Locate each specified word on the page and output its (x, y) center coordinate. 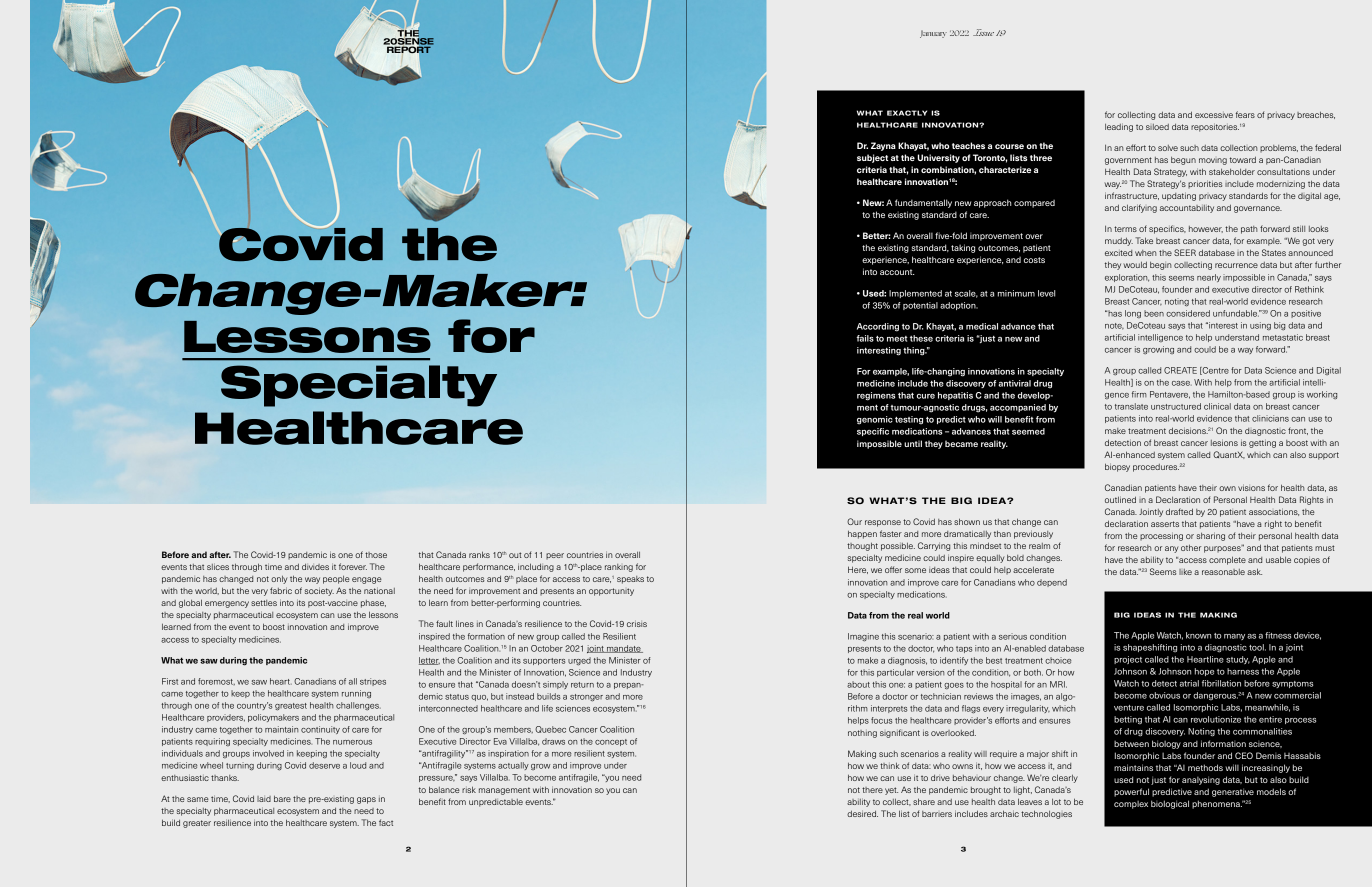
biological (1170, 804)
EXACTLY (907, 113)
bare (282, 798)
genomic (875, 420)
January (933, 34)
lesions (1224, 442)
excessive (1214, 115)
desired (862, 813)
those (376, 555)
